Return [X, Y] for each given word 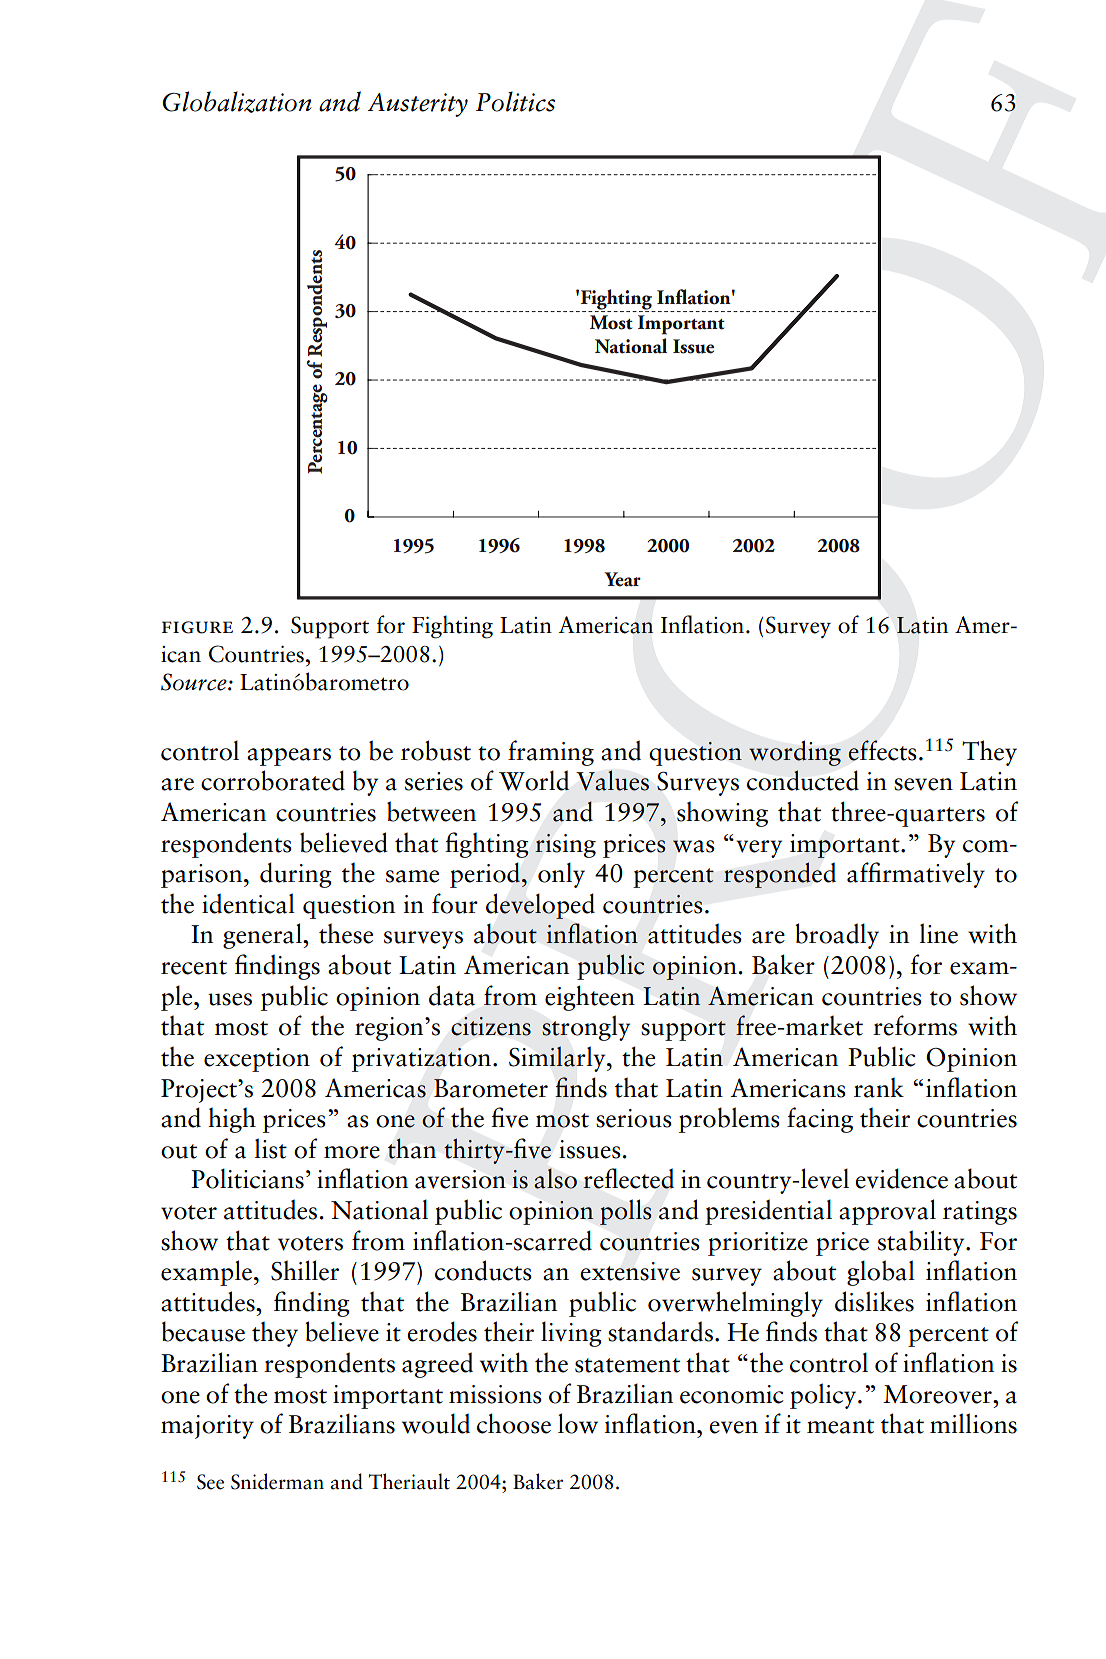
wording [795, 753]
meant [840, 1426]
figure [197, 627]
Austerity [417, 105]
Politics [515, 101]
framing [551, 753]
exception [257, 1060]
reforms [915, 1025]
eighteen [590, 998]
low [578, 1423]
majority [207, 1427]
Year [622, 579]
